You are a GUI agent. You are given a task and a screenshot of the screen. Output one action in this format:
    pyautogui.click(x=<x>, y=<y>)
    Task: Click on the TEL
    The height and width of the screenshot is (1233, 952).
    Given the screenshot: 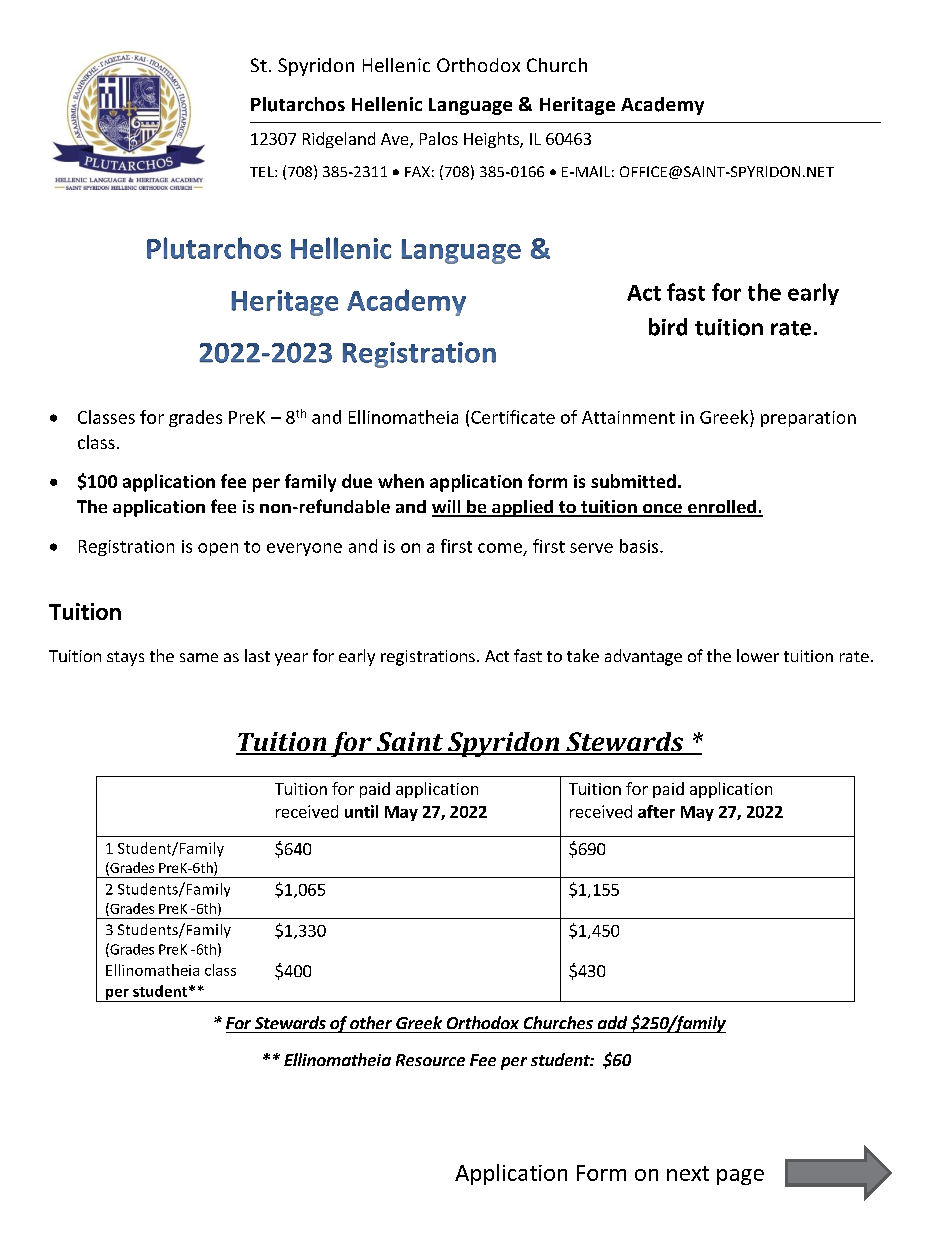 What is the action you would take?
    pyautogui.click(x=263, y=171)
